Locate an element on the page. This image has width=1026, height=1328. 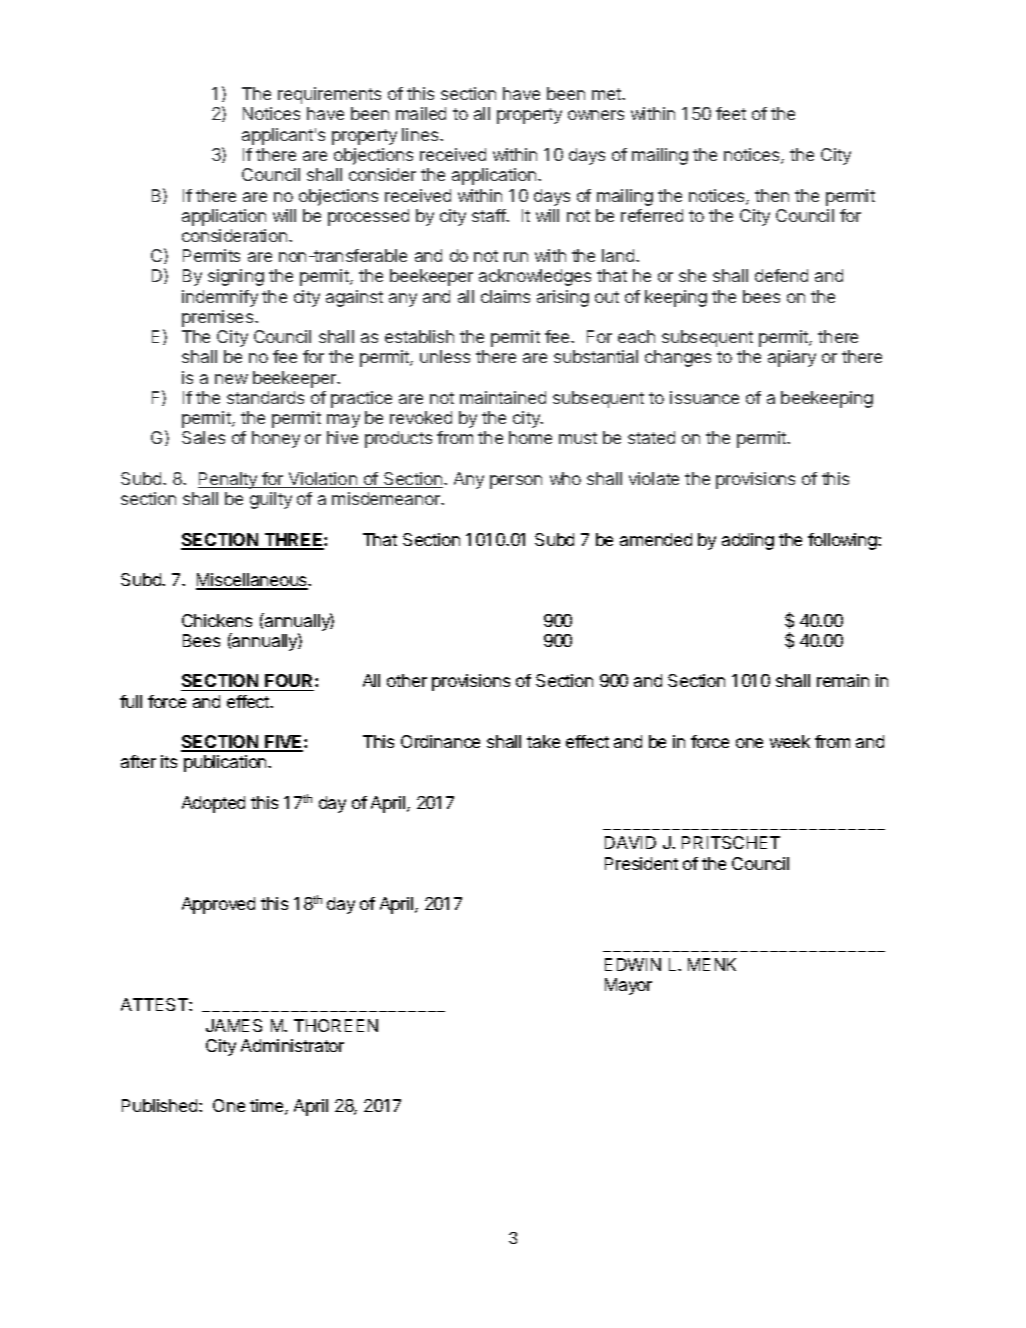
home is located at coordinates (530, 437).
